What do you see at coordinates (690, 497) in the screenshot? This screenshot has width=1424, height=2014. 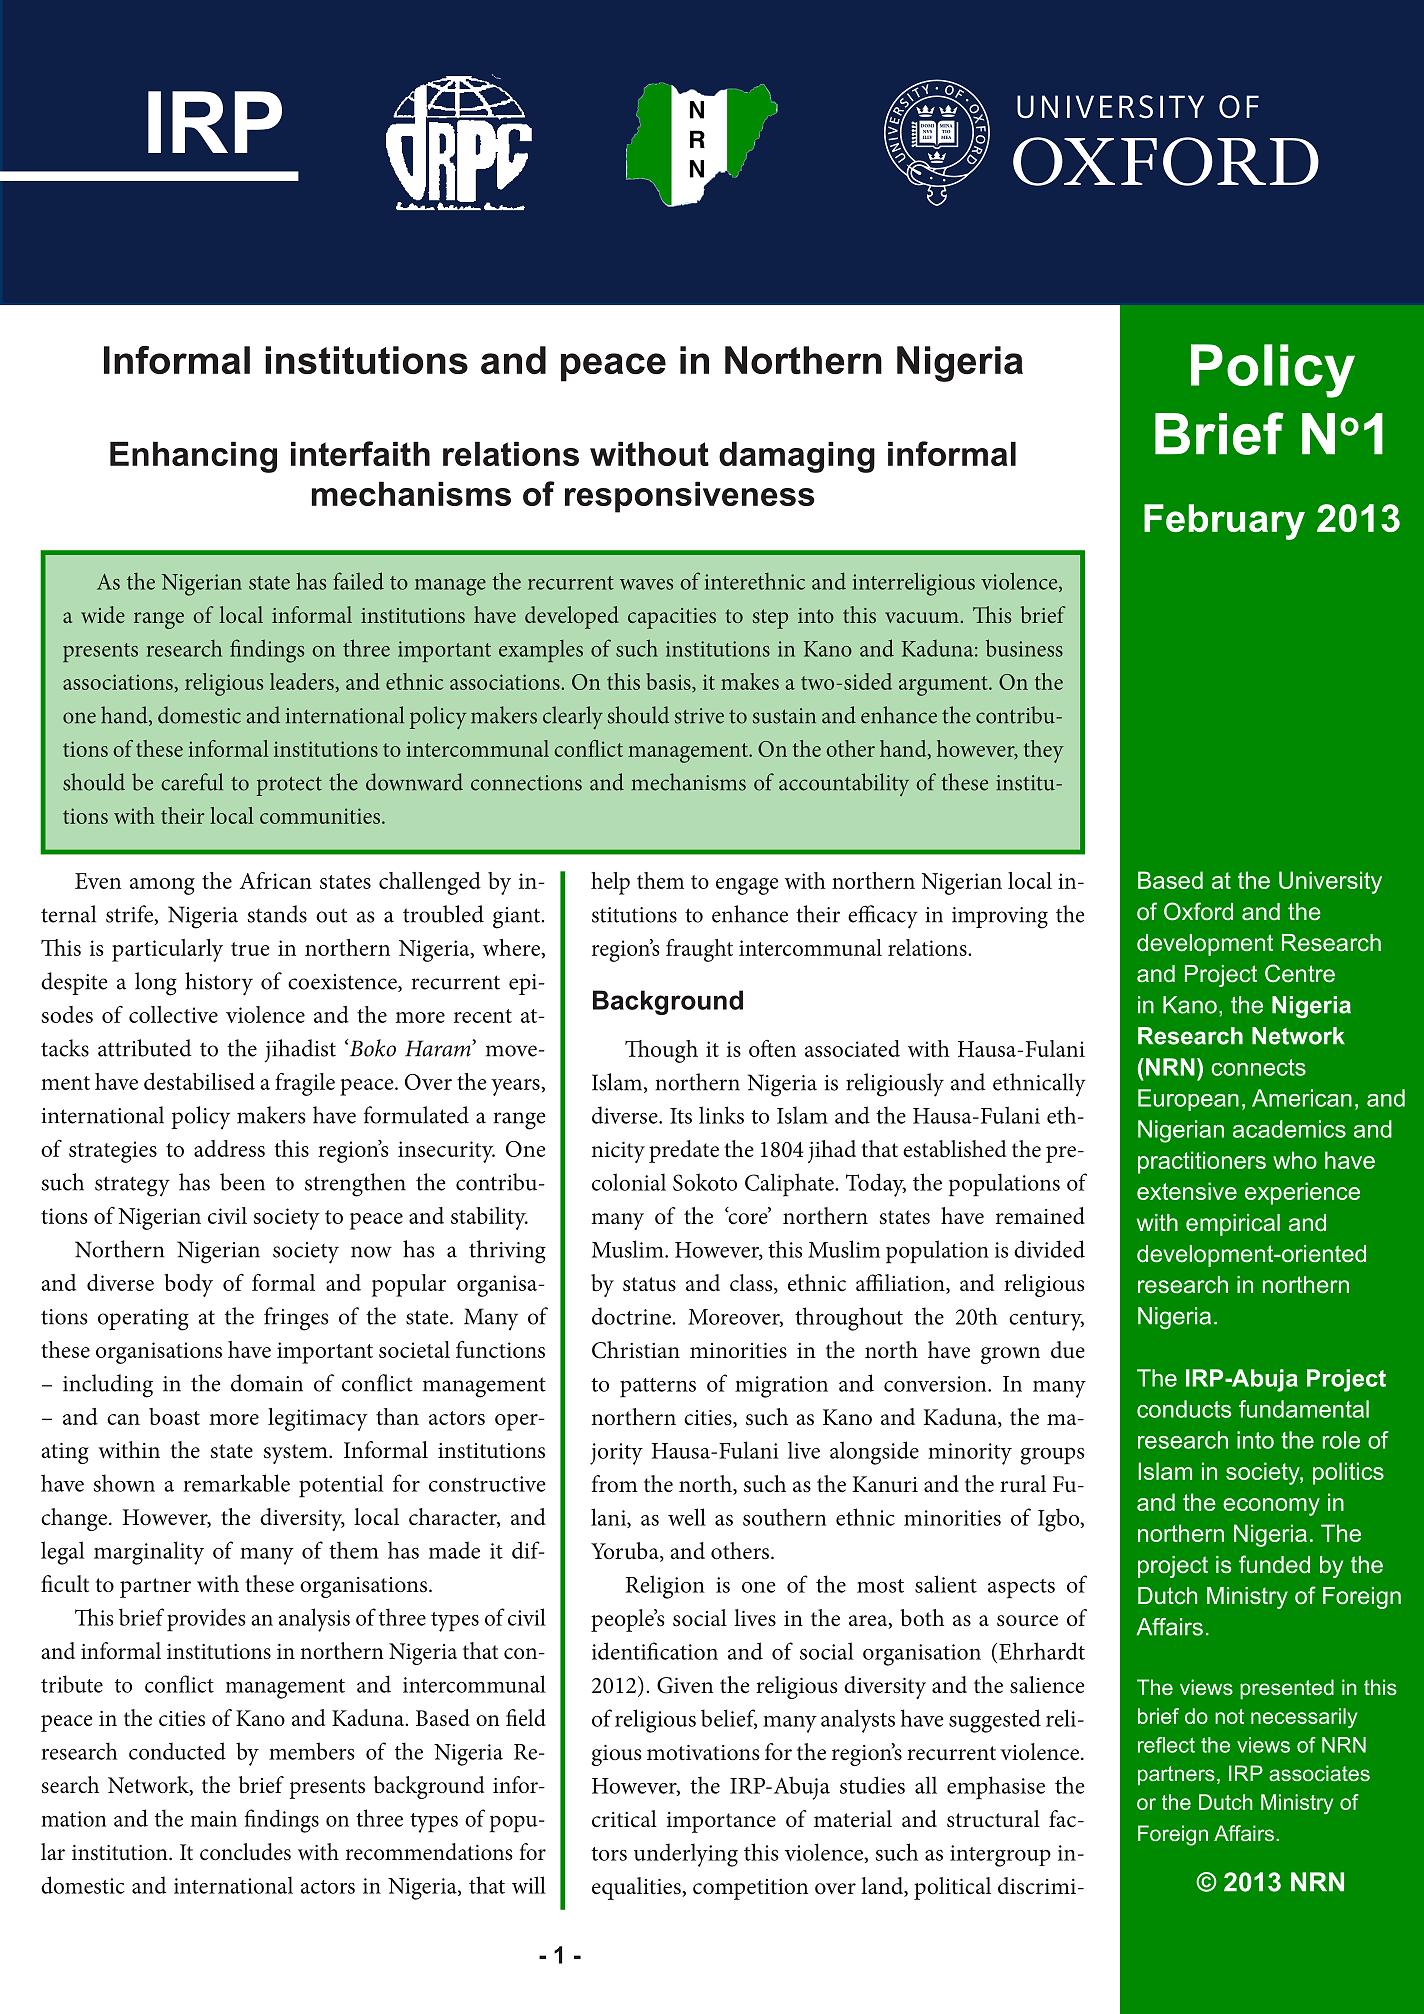 I see `responsiveness` at bounding box center [690, 497].
